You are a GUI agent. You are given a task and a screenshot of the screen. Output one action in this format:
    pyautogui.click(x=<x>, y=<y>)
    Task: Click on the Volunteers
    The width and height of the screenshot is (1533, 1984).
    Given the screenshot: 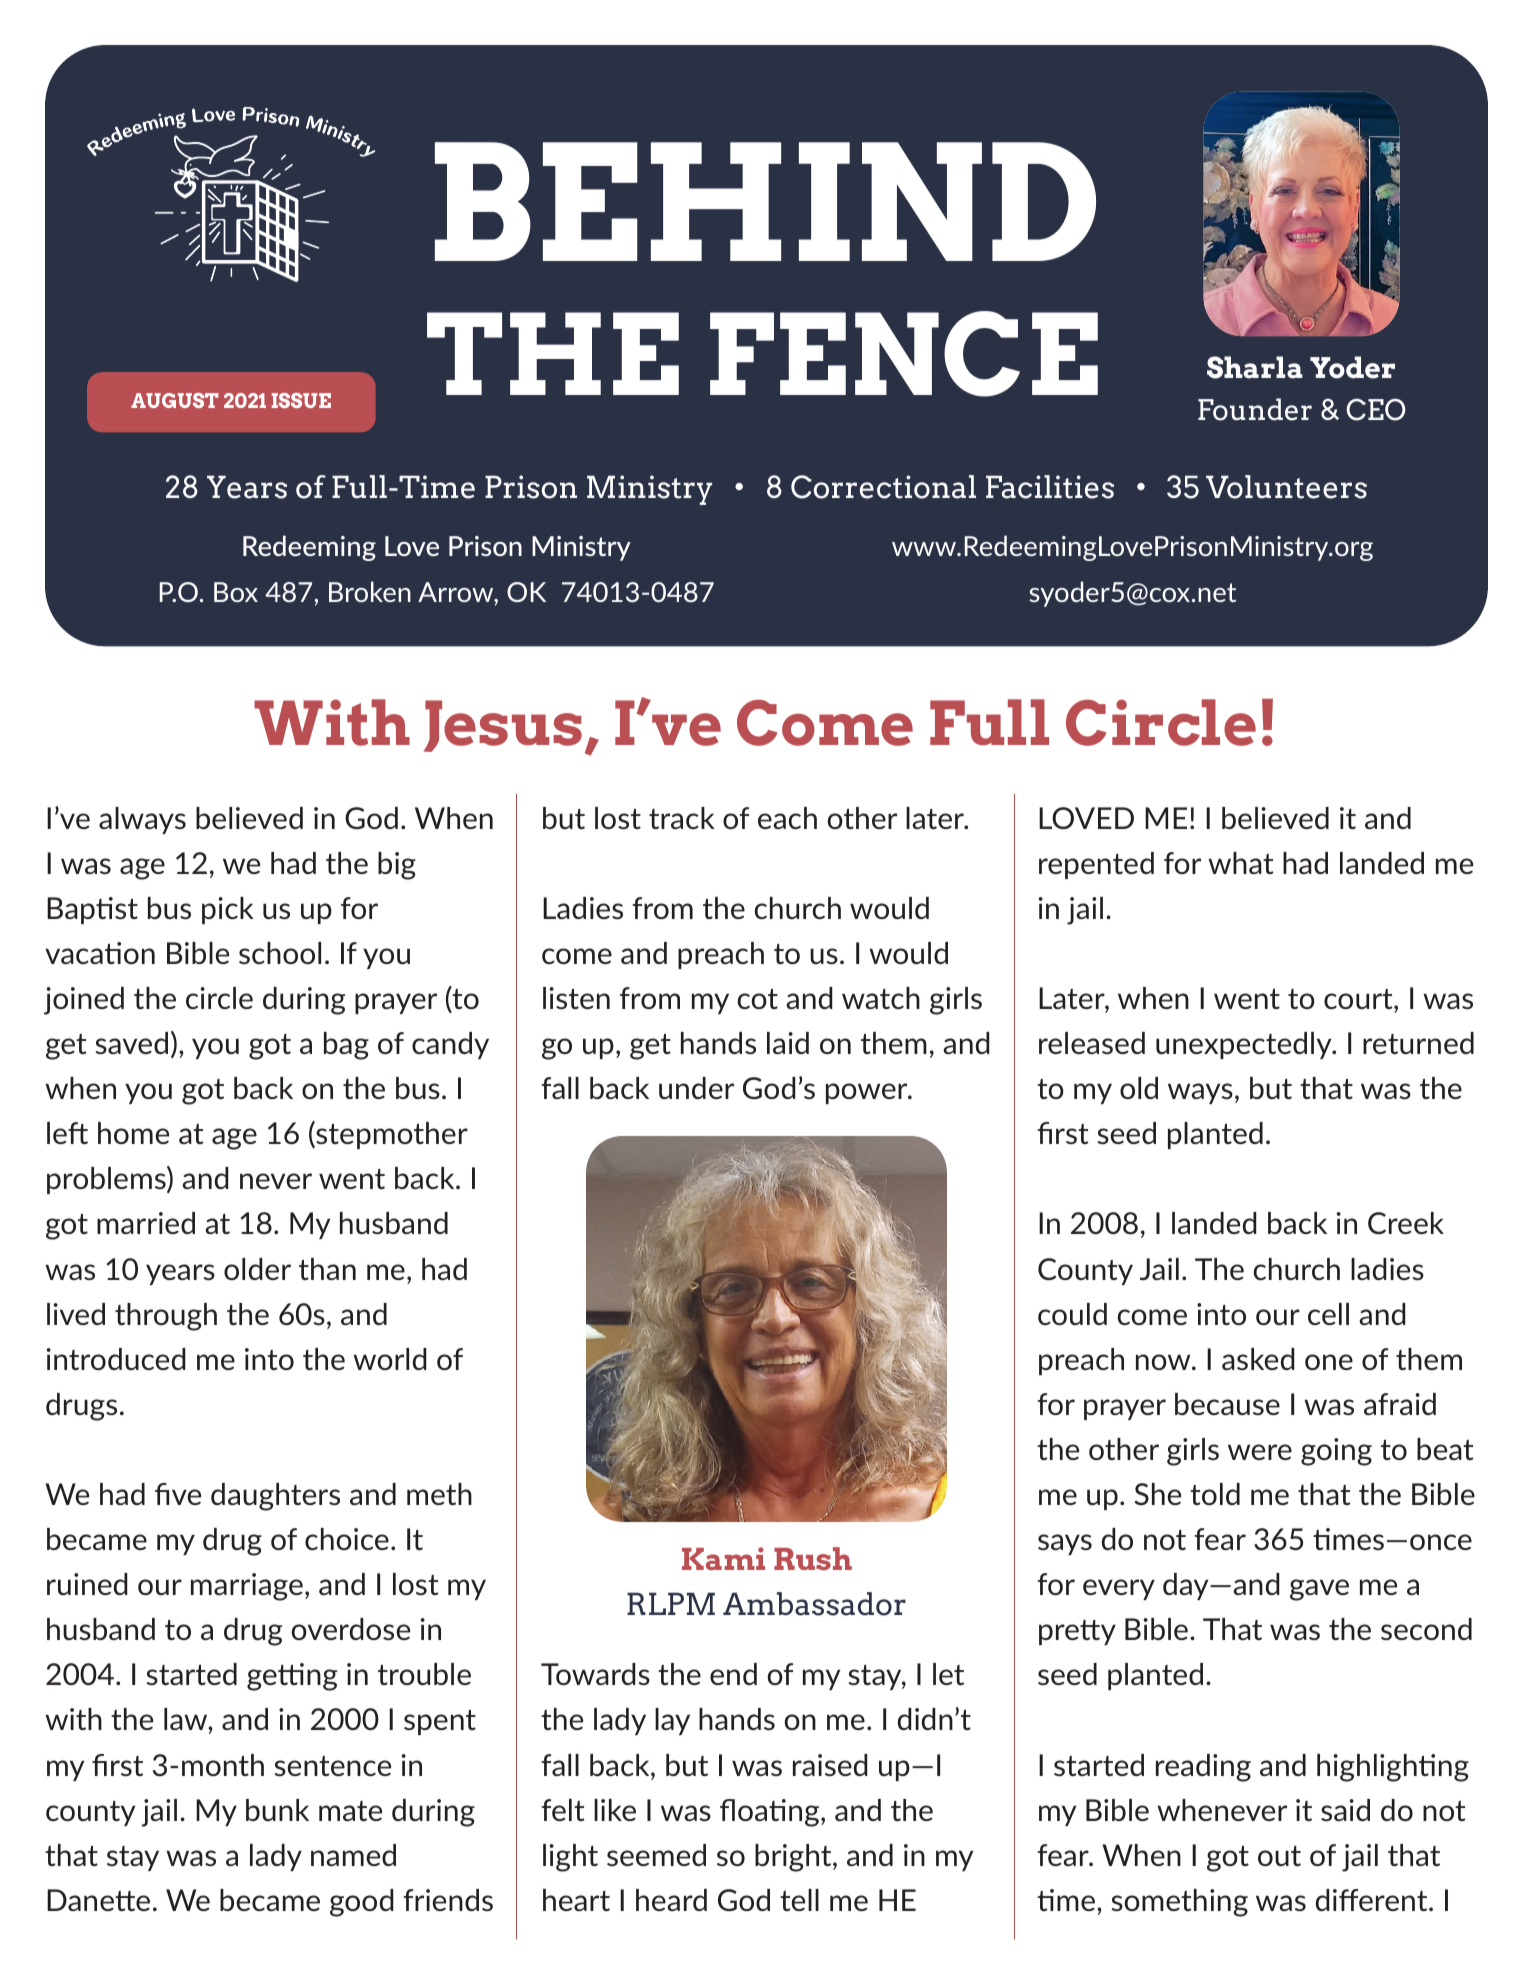 What is the action you would take?
    pyautogui.click(x=1286, y=487)
